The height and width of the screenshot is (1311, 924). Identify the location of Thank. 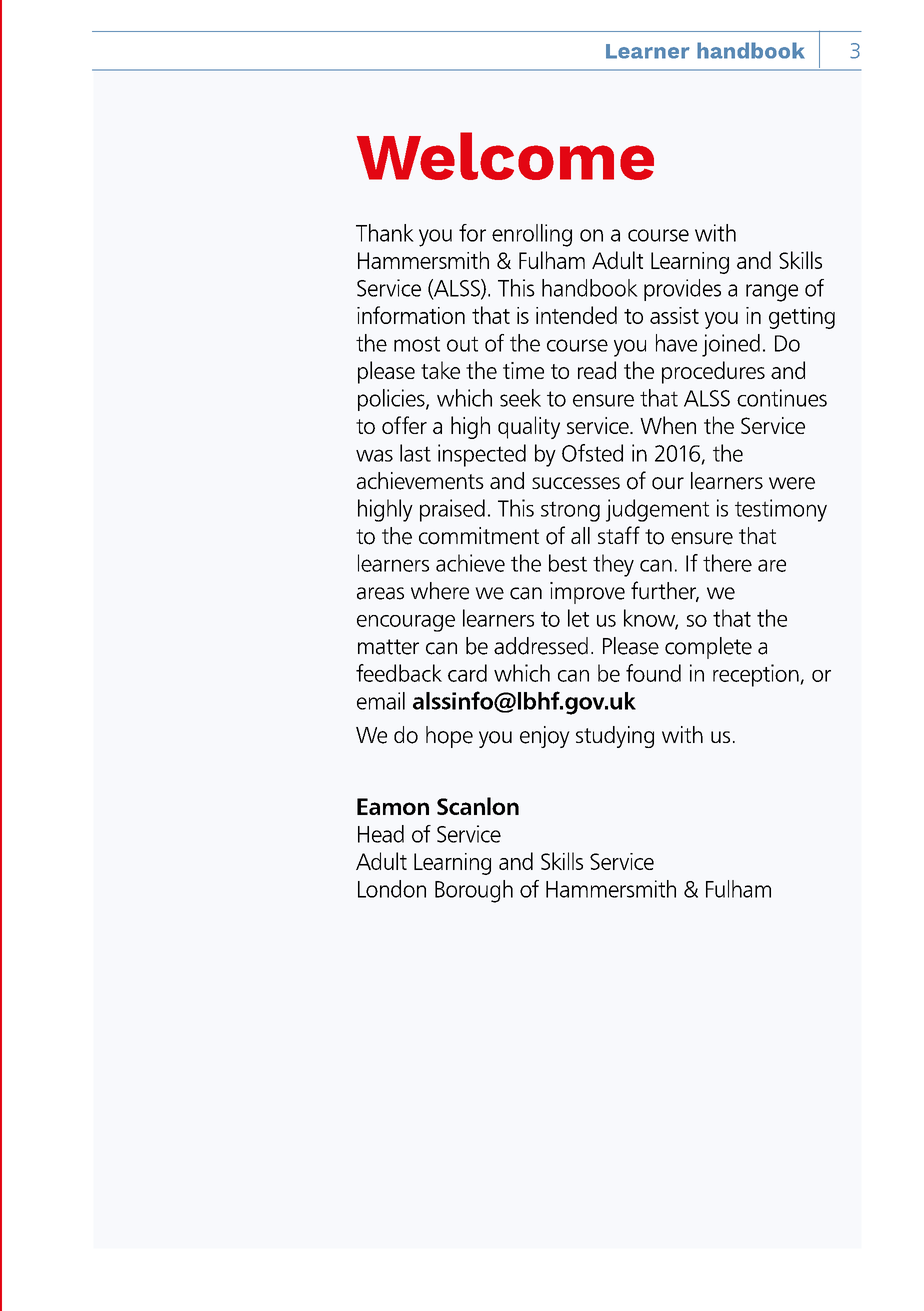
(385, 233).
